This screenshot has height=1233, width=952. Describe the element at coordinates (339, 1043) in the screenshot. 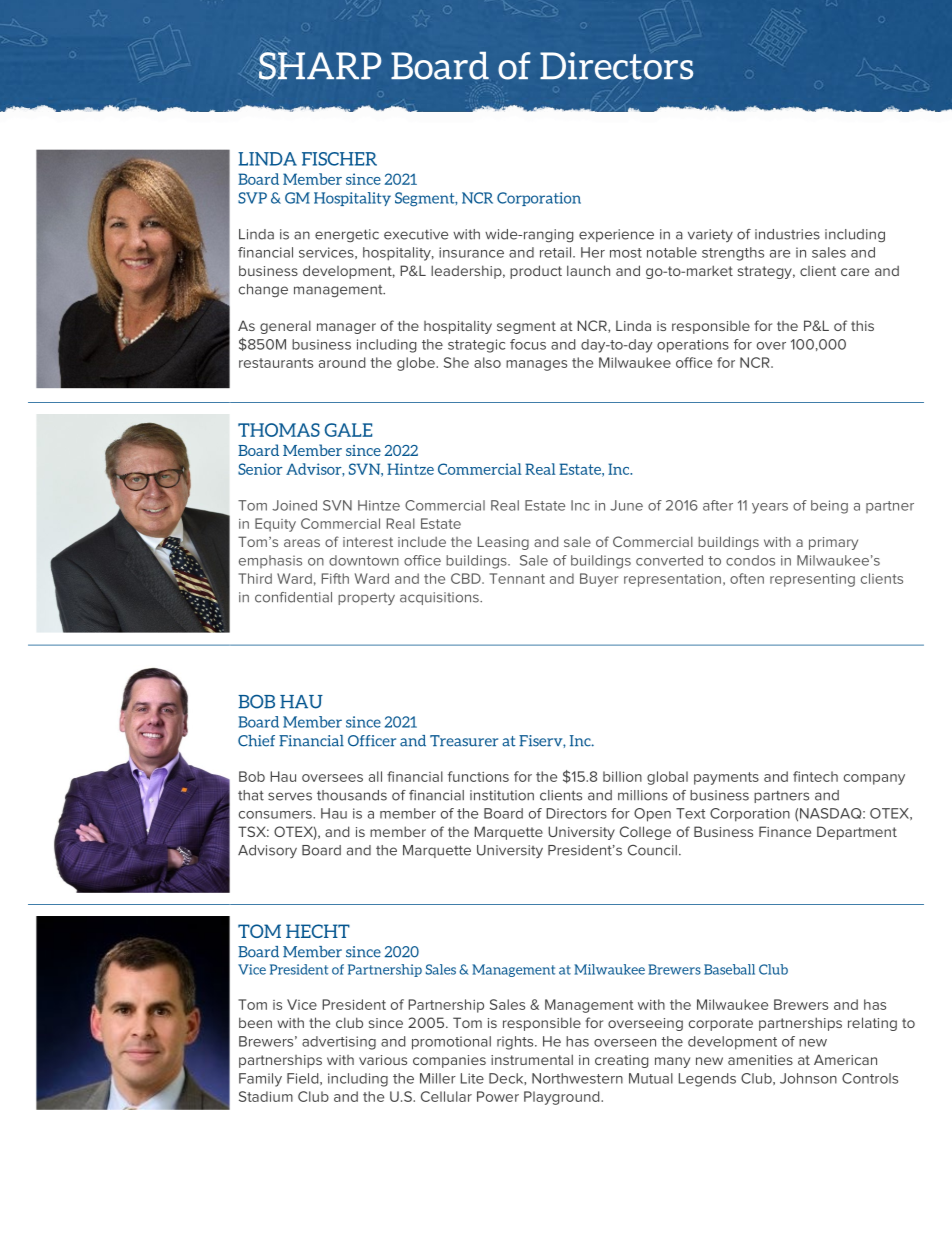

I see `advertising` at that location.
